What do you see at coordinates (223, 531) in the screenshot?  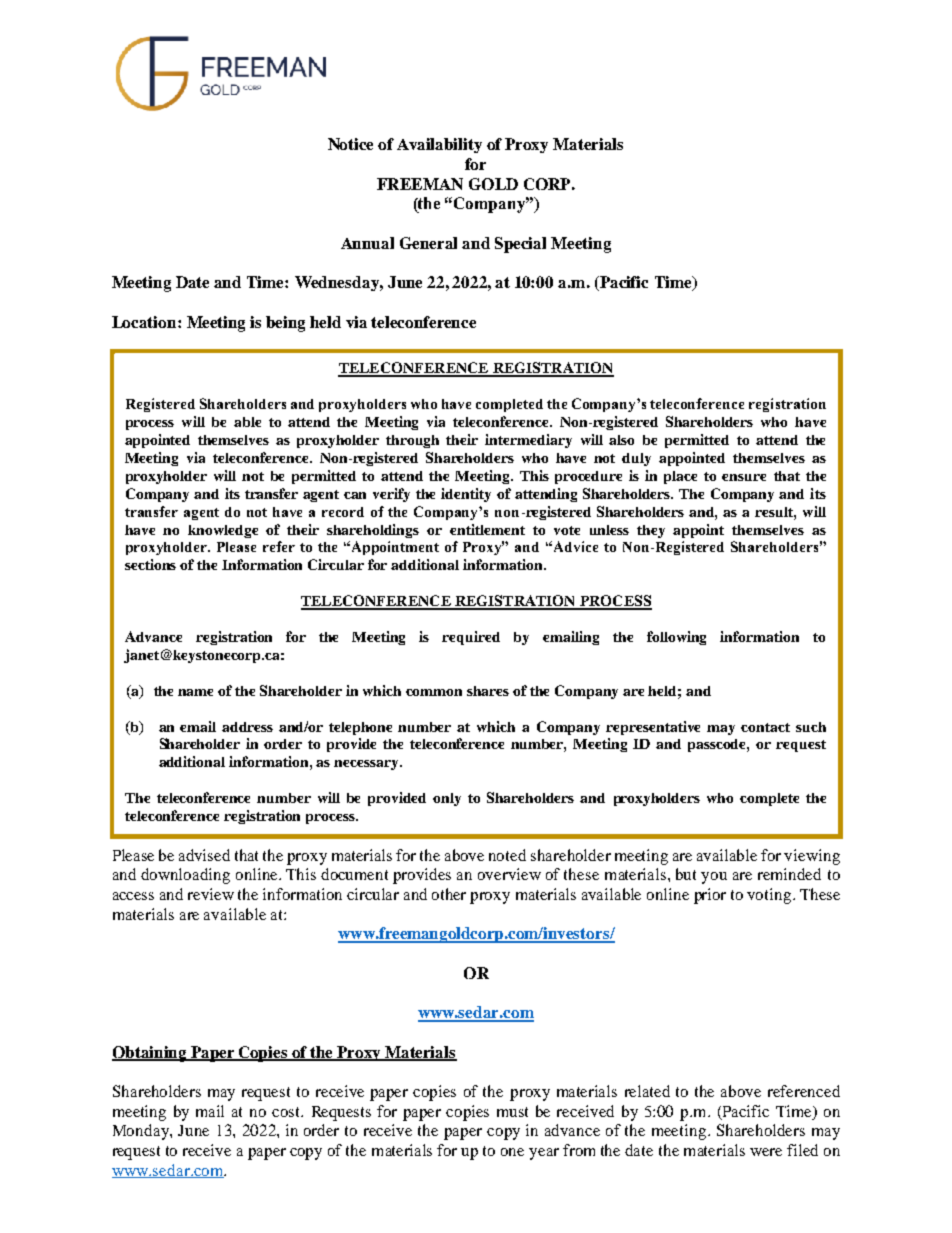 I see `knowledge` at bounding box center [223, 531].
